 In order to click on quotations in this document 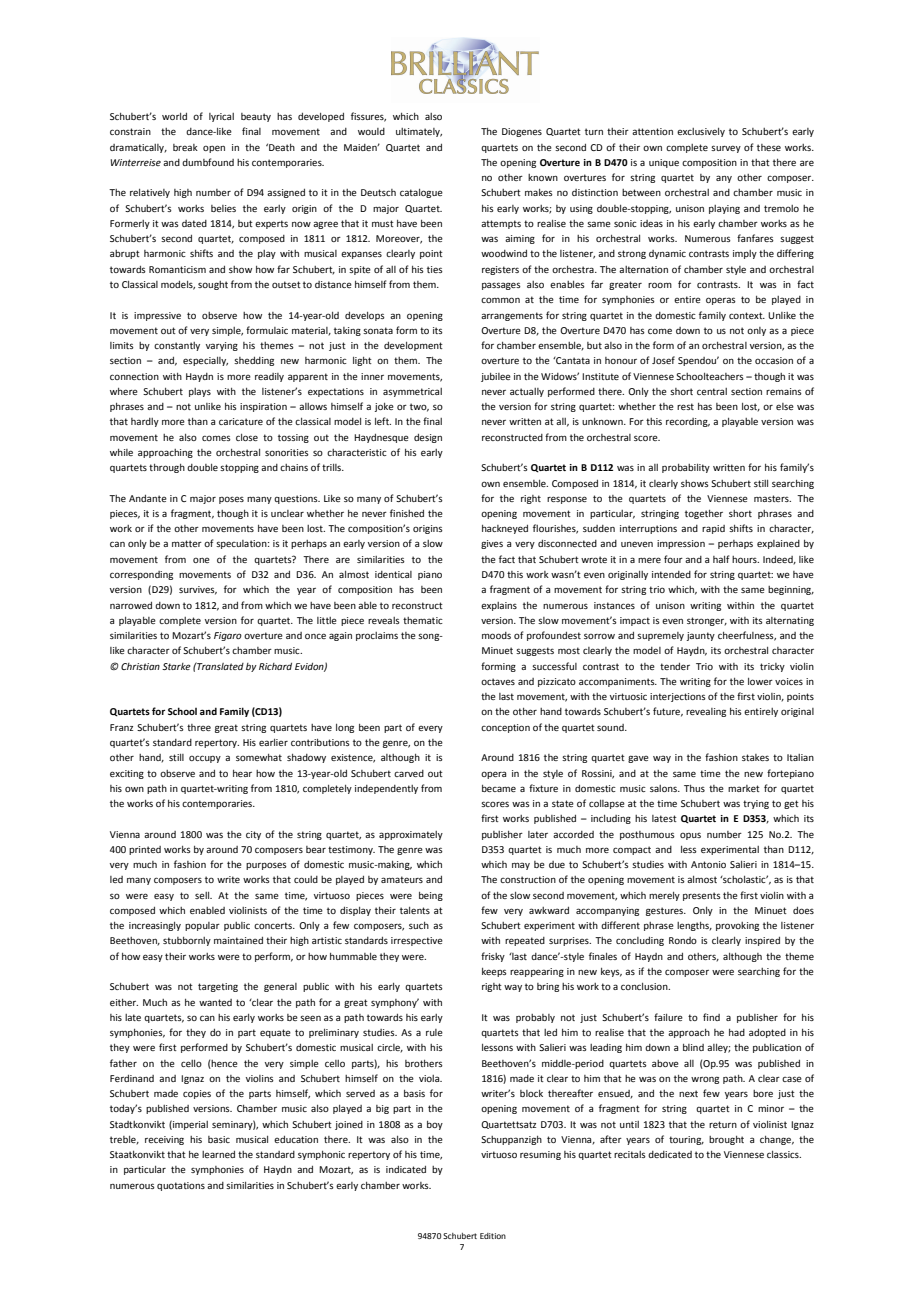, I will do `click(181, 1186)`.
